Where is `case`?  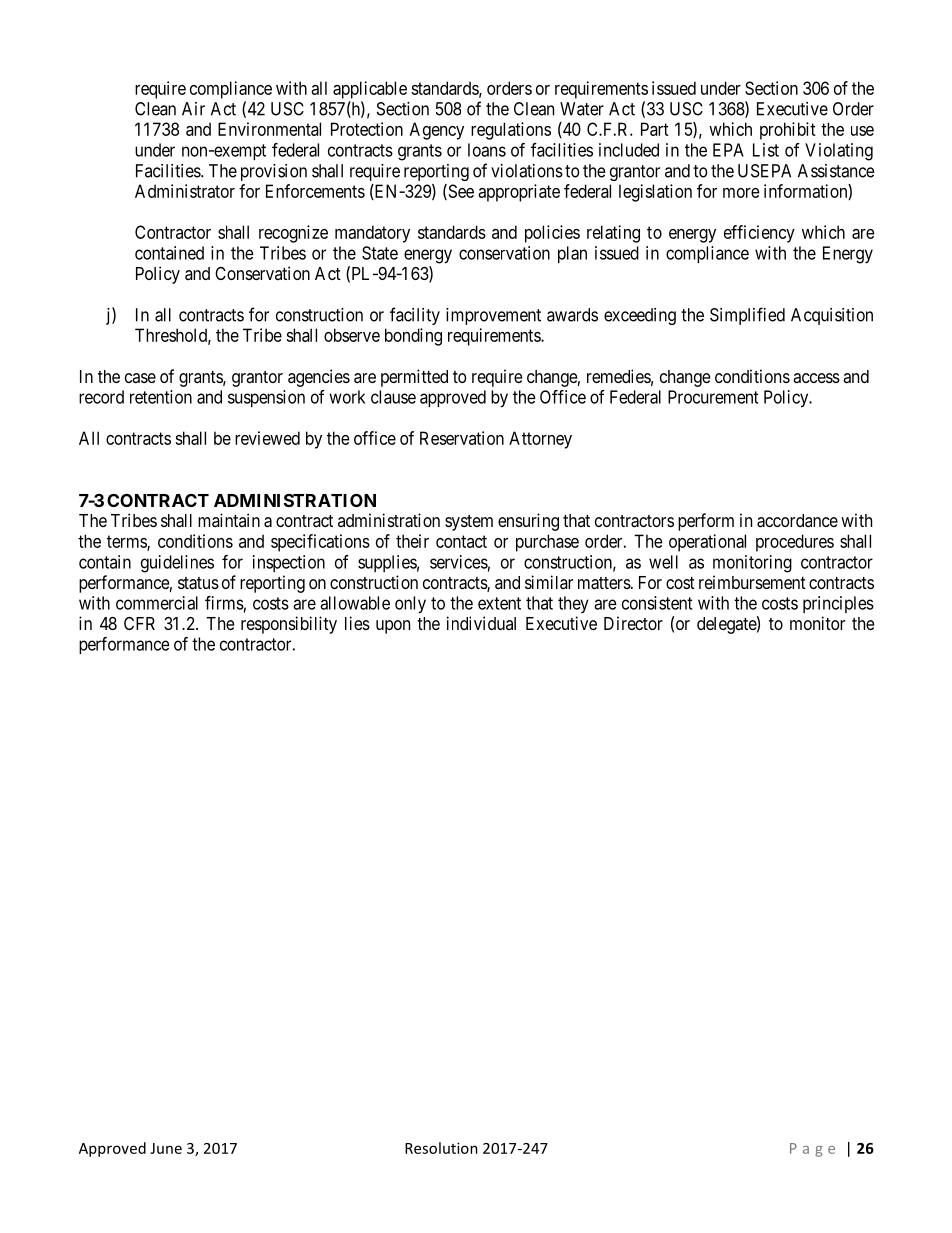 case is located at coordinates (140, 378).
